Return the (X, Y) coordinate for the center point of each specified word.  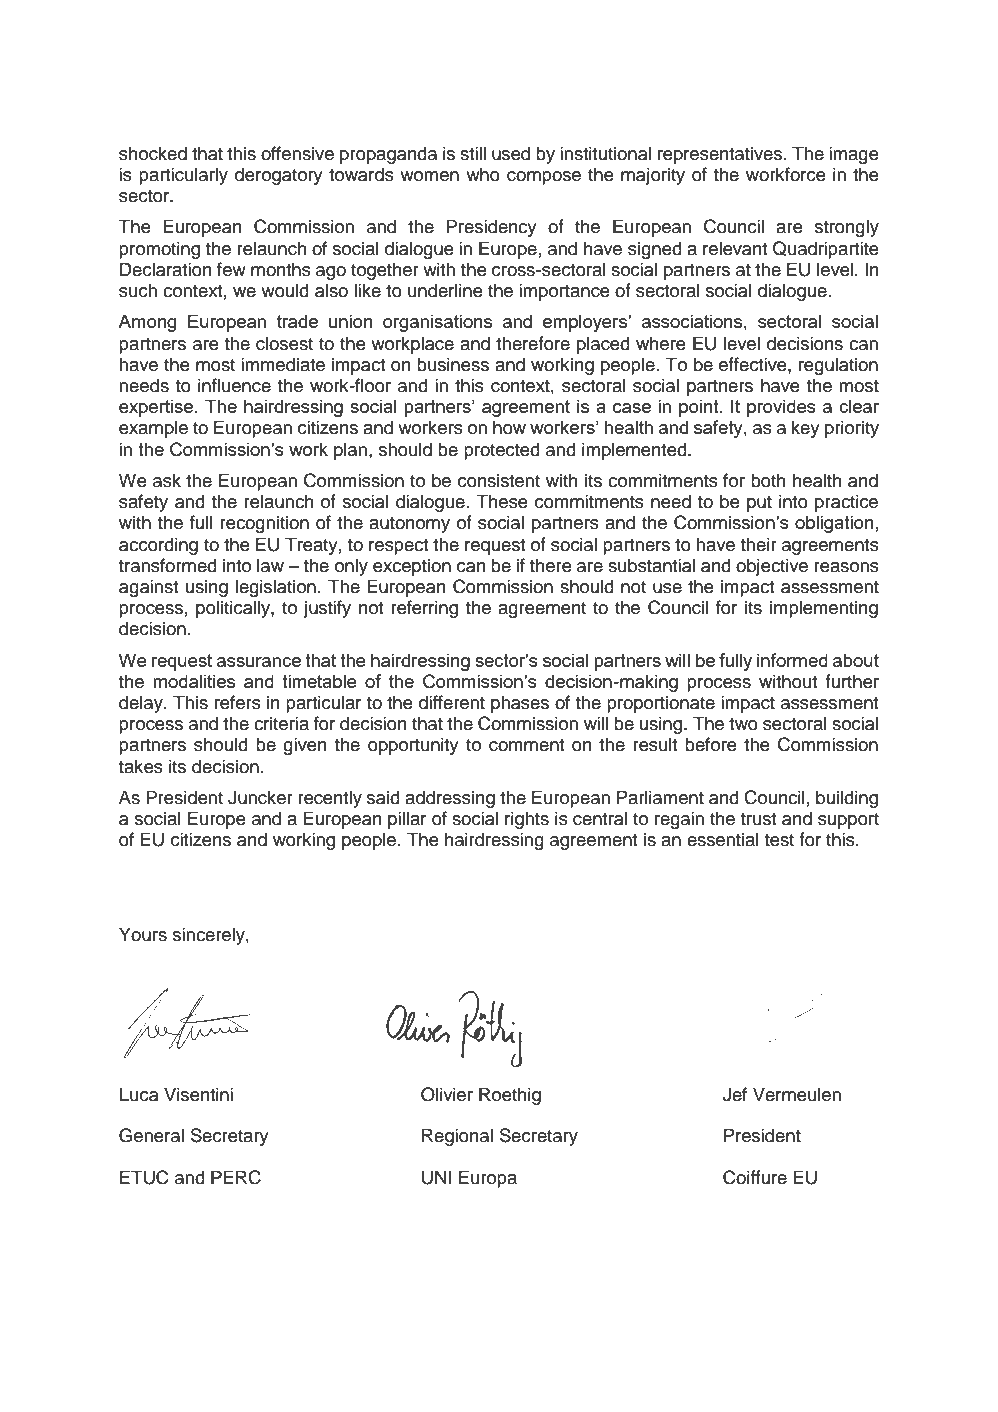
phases (520, 704)
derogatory (279, 176)
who (483, 174)
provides (781, 408)
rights (527, 820)
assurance (259, 662)
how (509, 427)
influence (234, 385)
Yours (143, 934)
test (779, 840)
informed (792, 660)
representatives (721, 155)
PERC (236, 1177)
